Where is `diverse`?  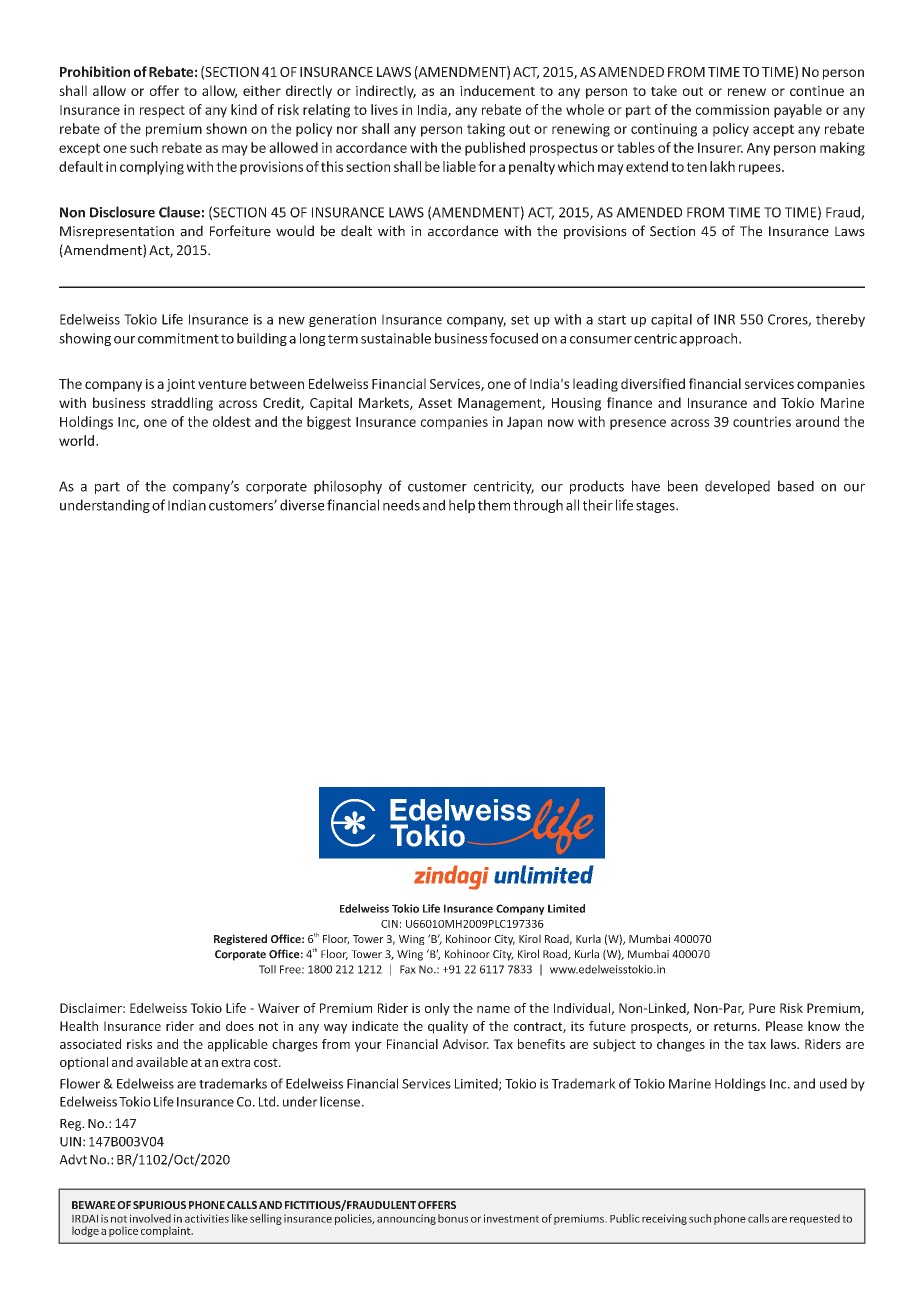 diverse is located at coordinates (302, 505).
